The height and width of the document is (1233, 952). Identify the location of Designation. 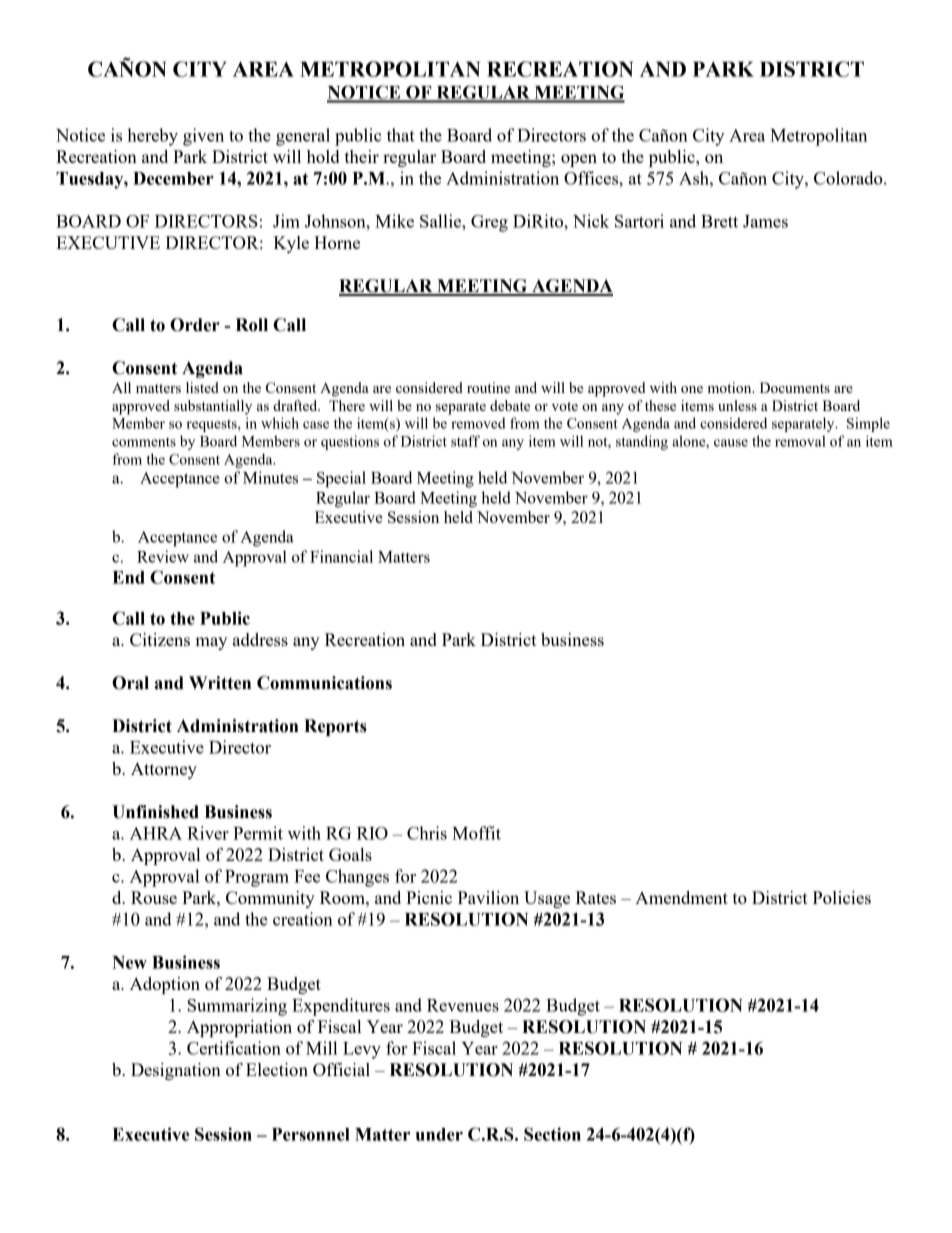
(176, 1071).
